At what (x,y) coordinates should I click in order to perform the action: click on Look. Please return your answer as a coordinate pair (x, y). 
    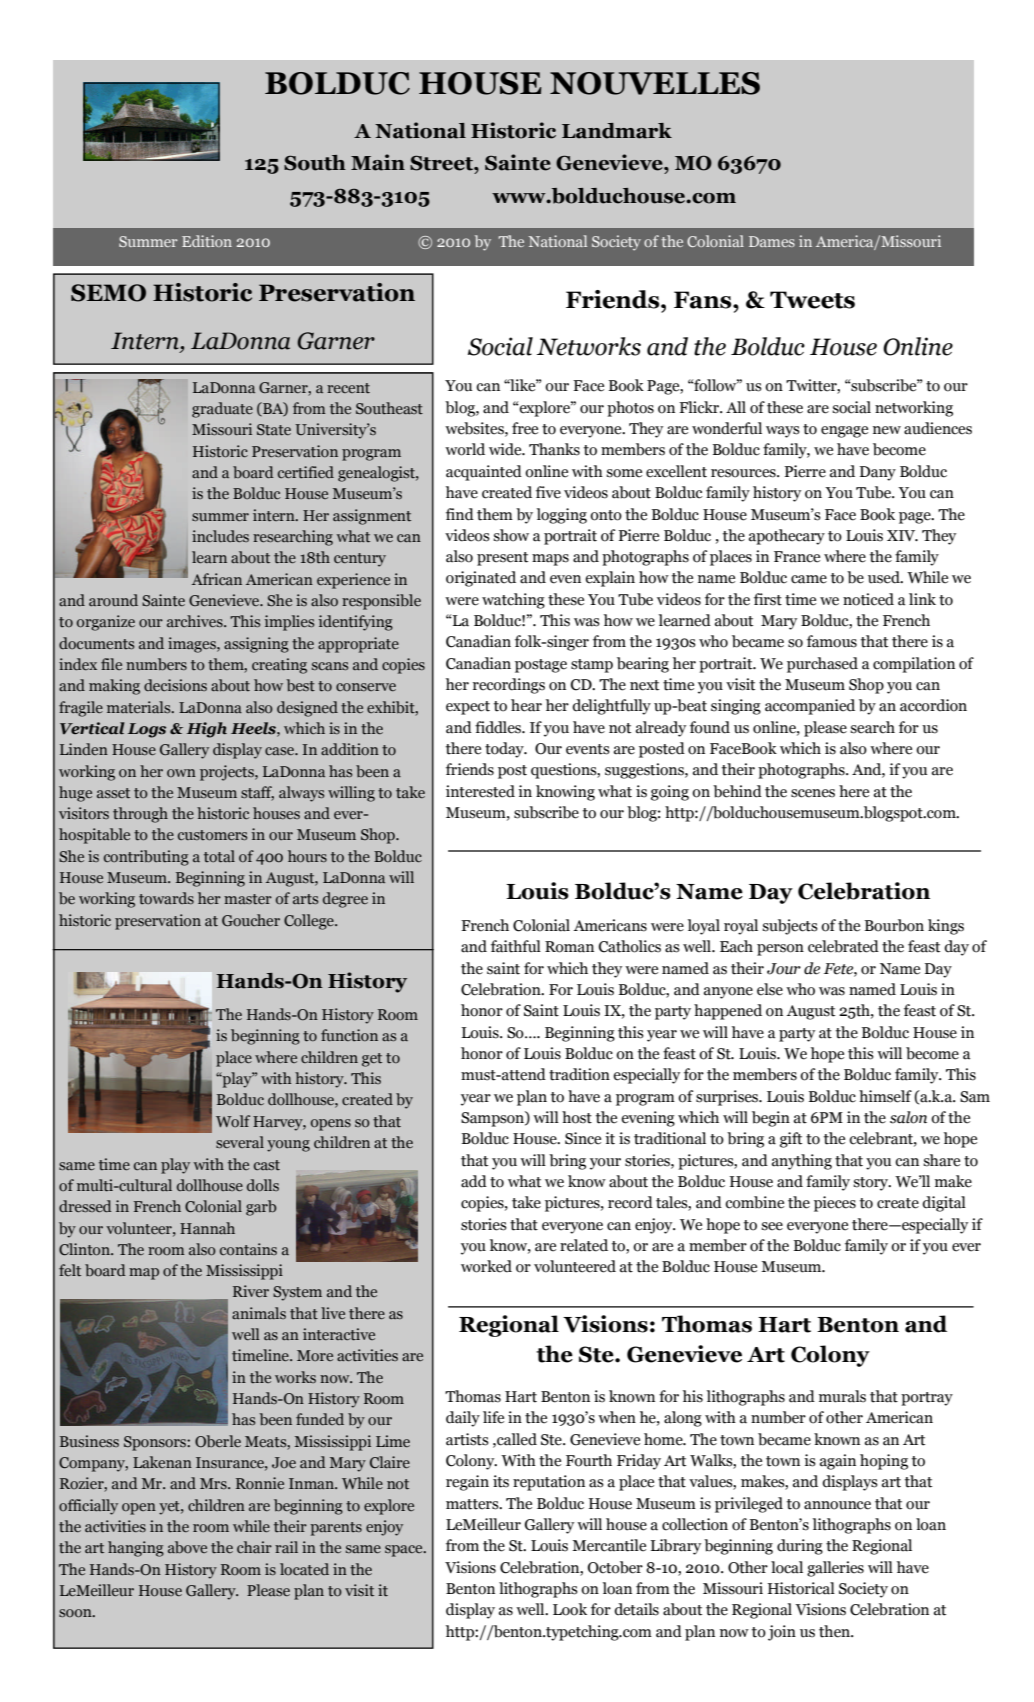
    Looking at the image, I should click on (570, 1609).
